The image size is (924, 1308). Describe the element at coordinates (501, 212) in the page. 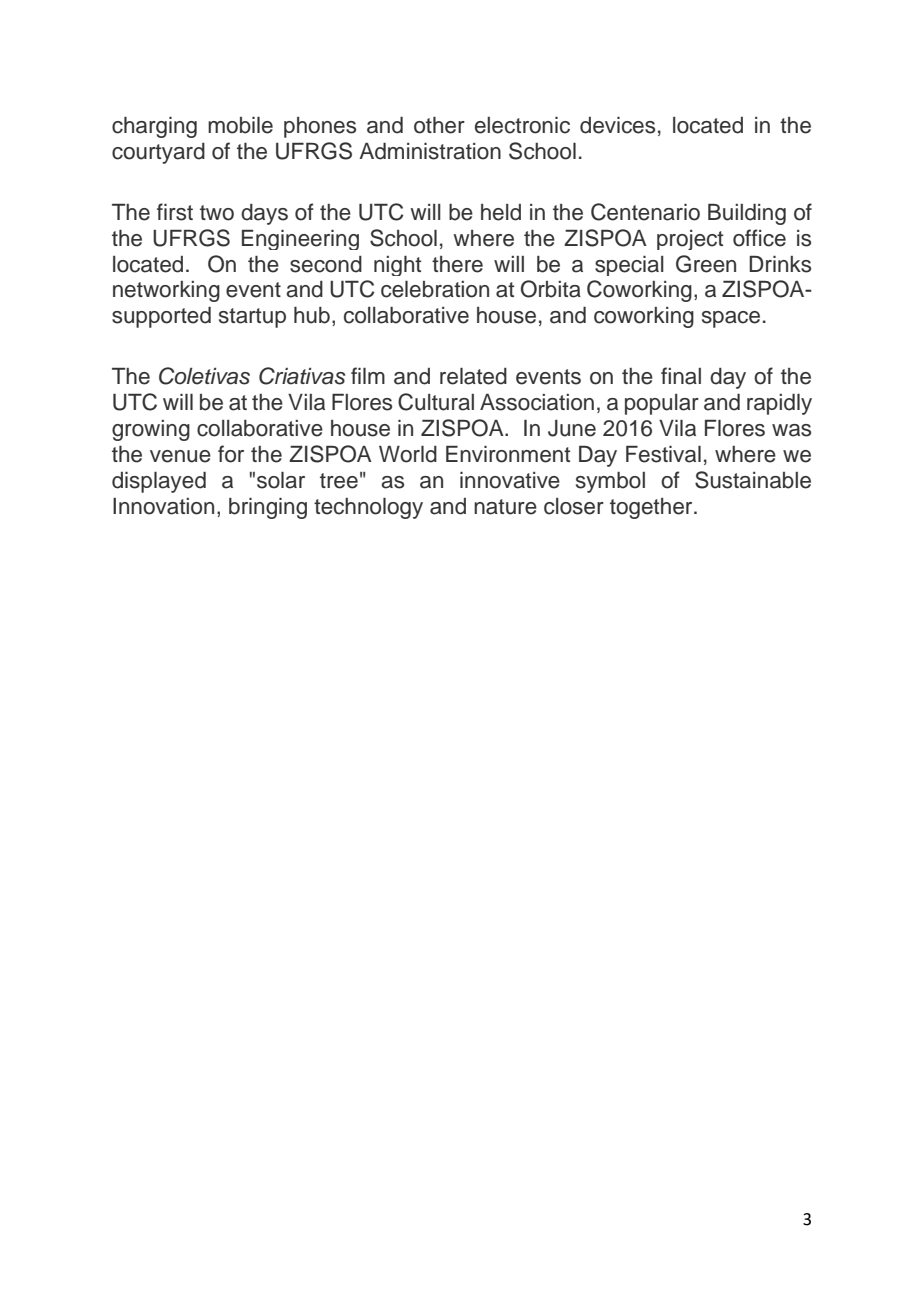

I see `held` at that location.
